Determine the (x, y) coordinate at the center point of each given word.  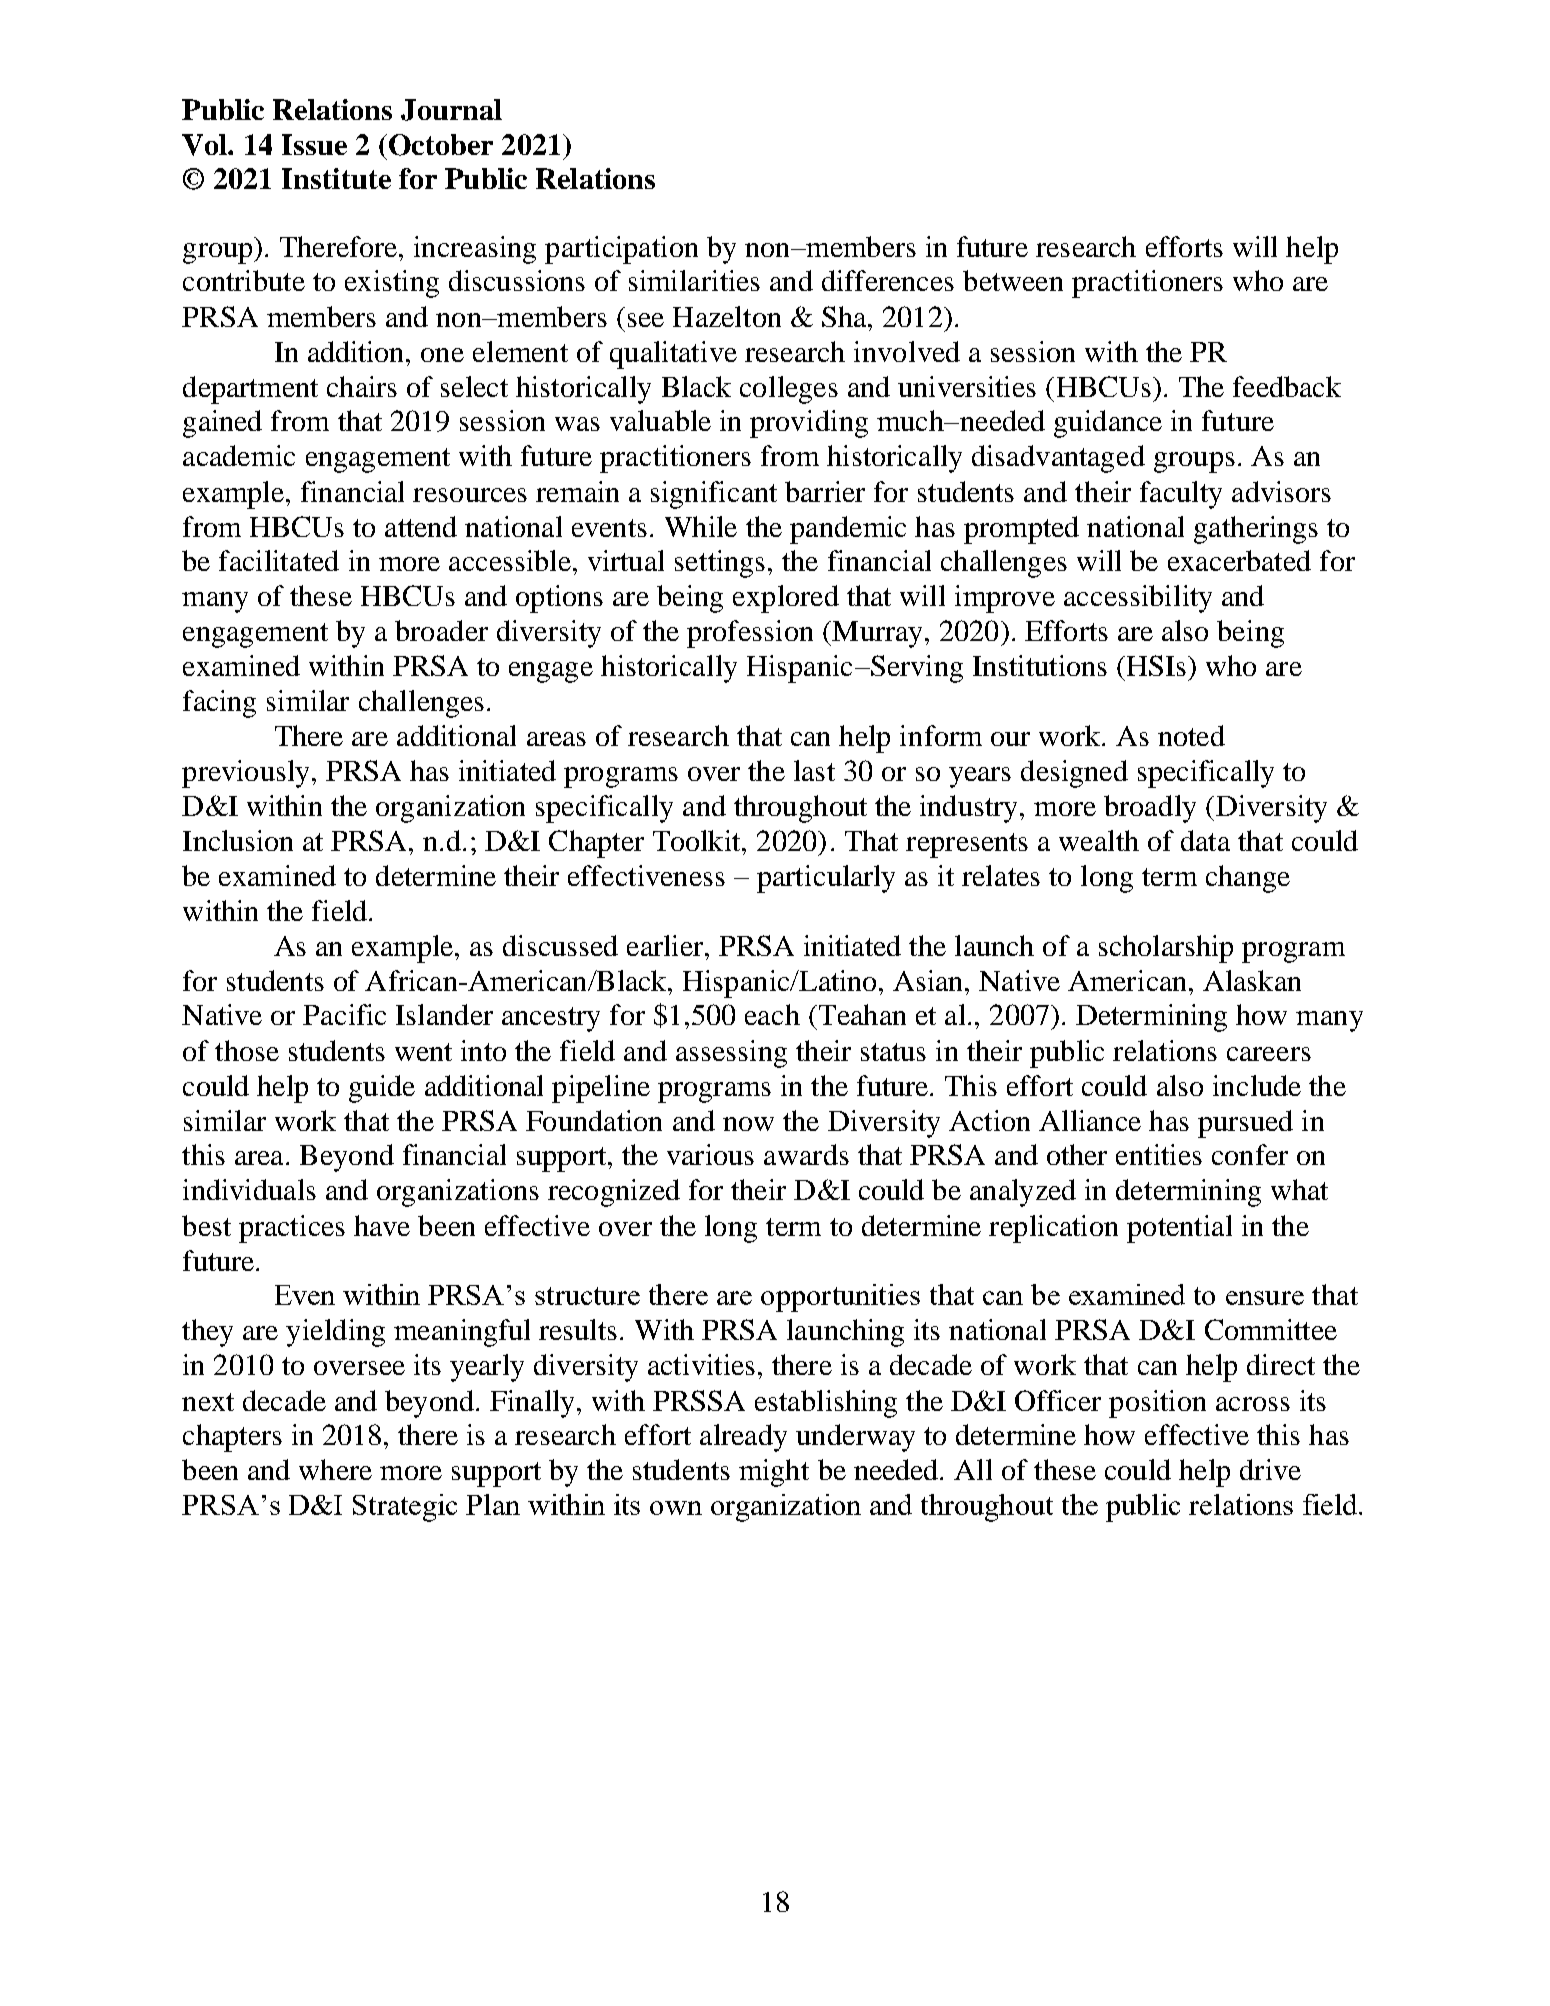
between (1013, 280)
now (748, 1124)
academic (239, 455)
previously (245, 774)
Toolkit (698, 840)
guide (382, 1089)
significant (714, 495)
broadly (1150, 809)
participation (621, 250)
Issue (314, 144)
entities (1159, 1154)
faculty (1181, 495)
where (335, 1469)
